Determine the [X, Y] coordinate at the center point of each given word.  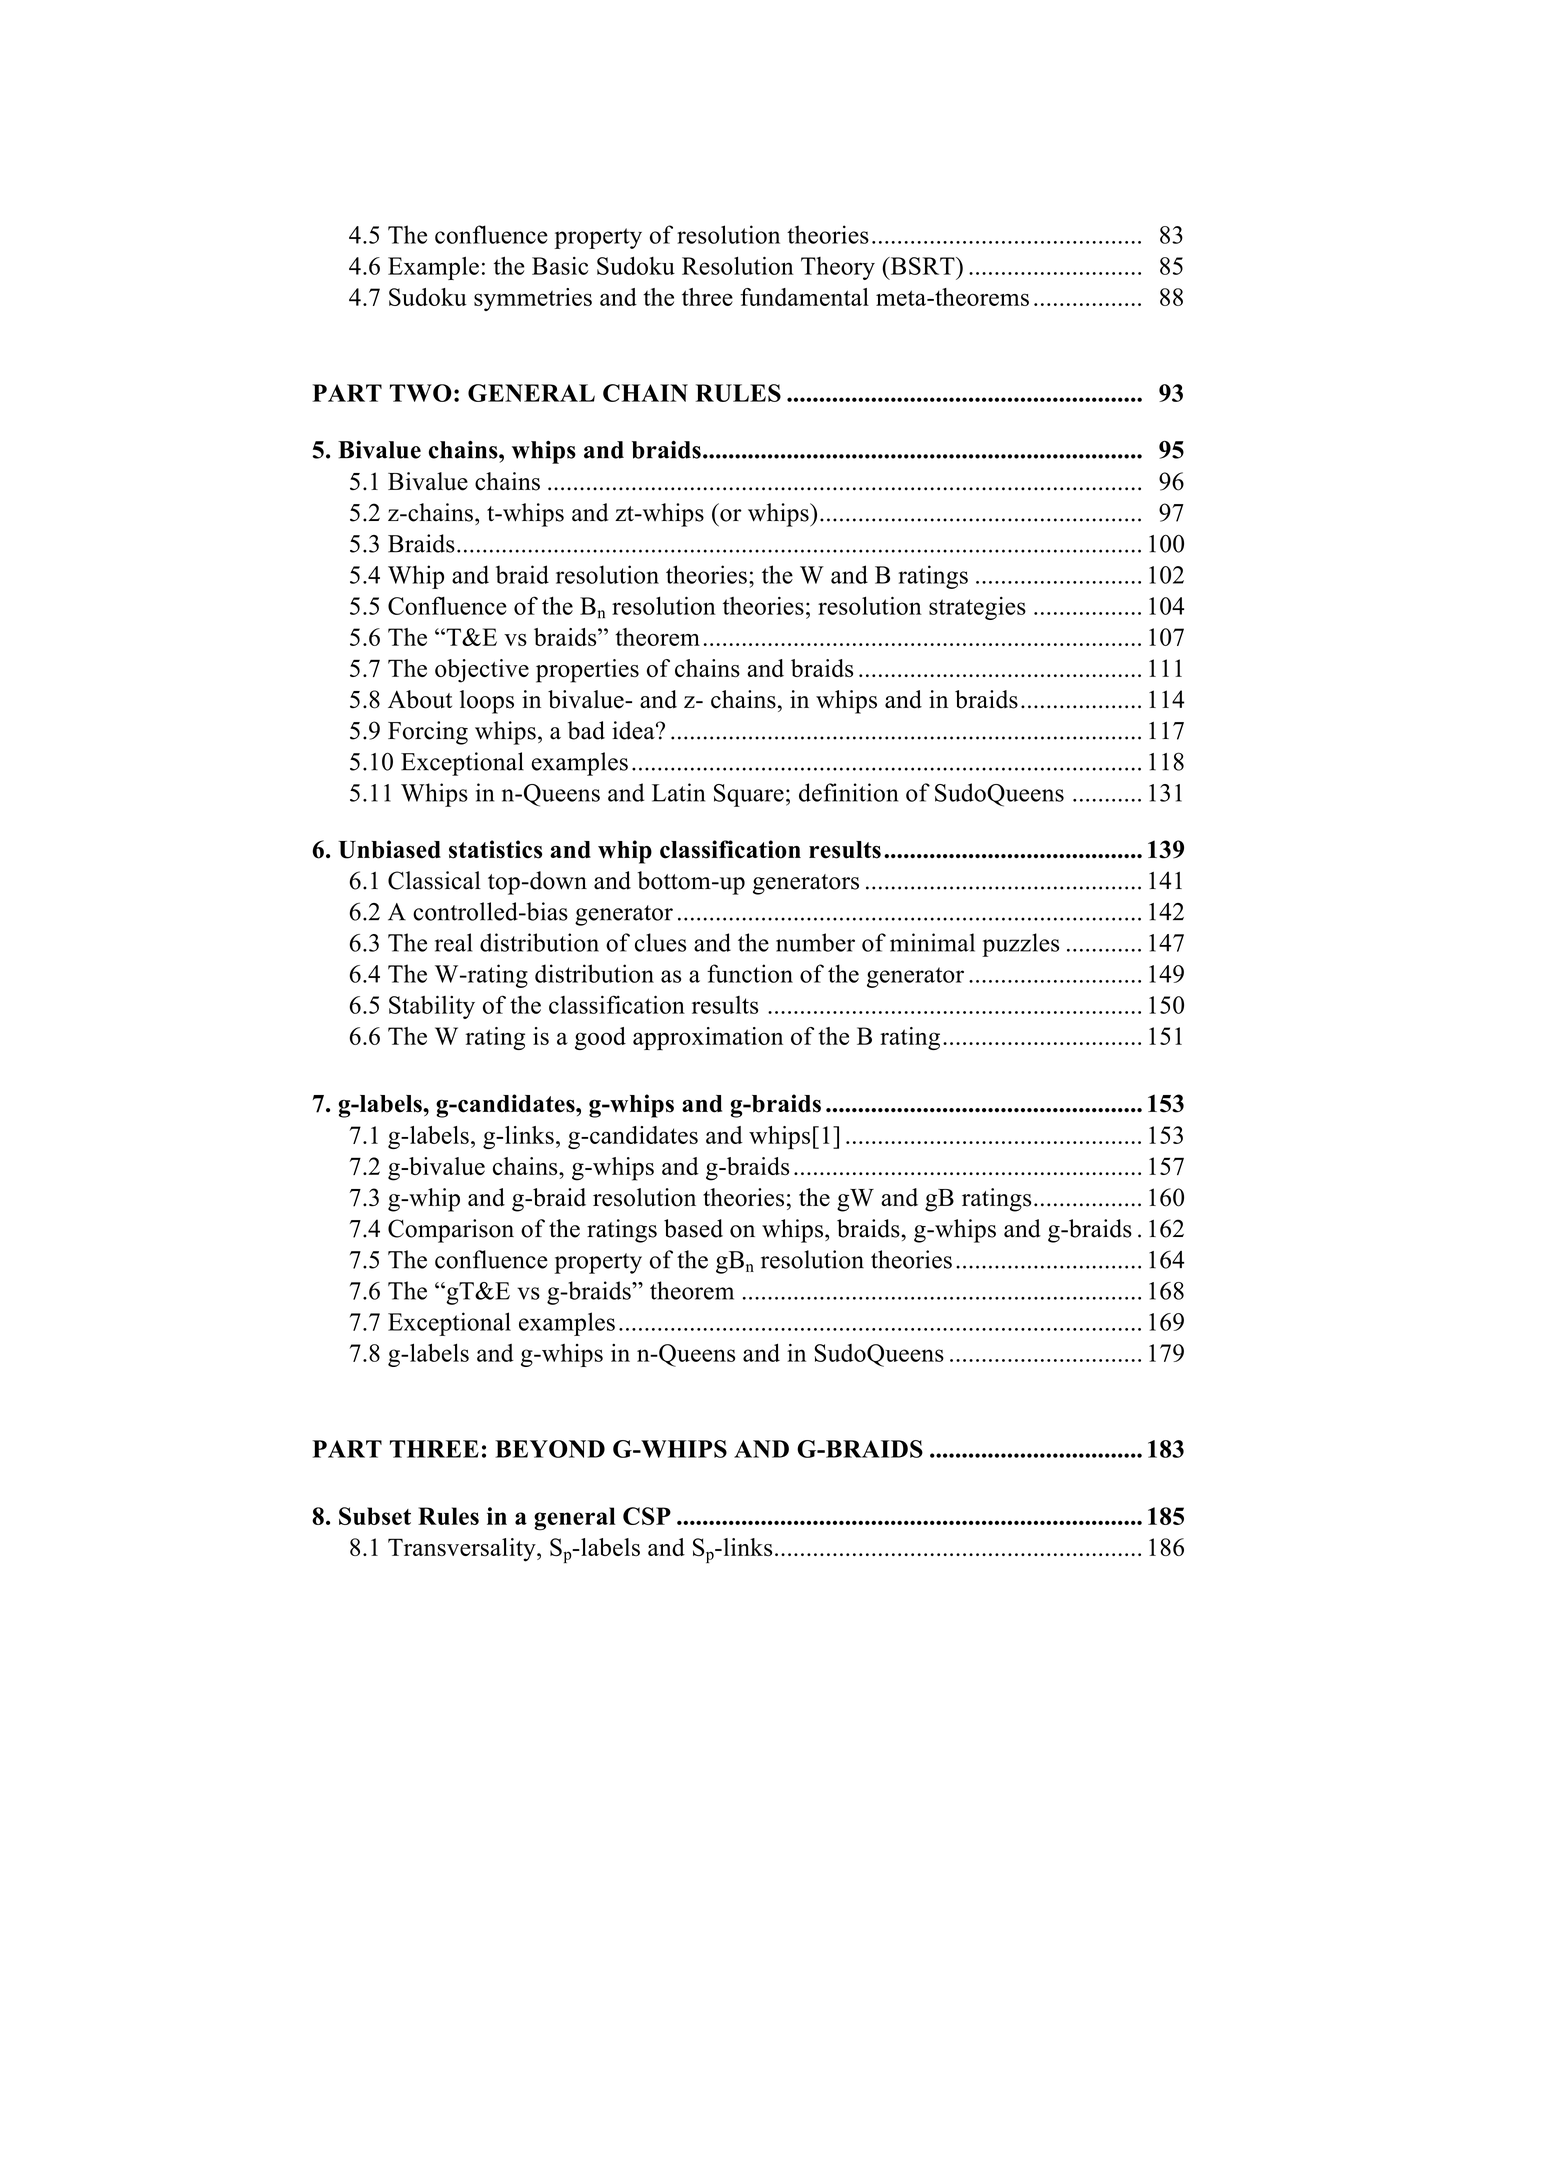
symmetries [533, 299]
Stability [432, 1007]
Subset [375, 1516]
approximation [708, 1038]
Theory [838, 268]
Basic [560, 266]
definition [848, 792]
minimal [932, 942]
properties [587, 671]
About [420, 699]
